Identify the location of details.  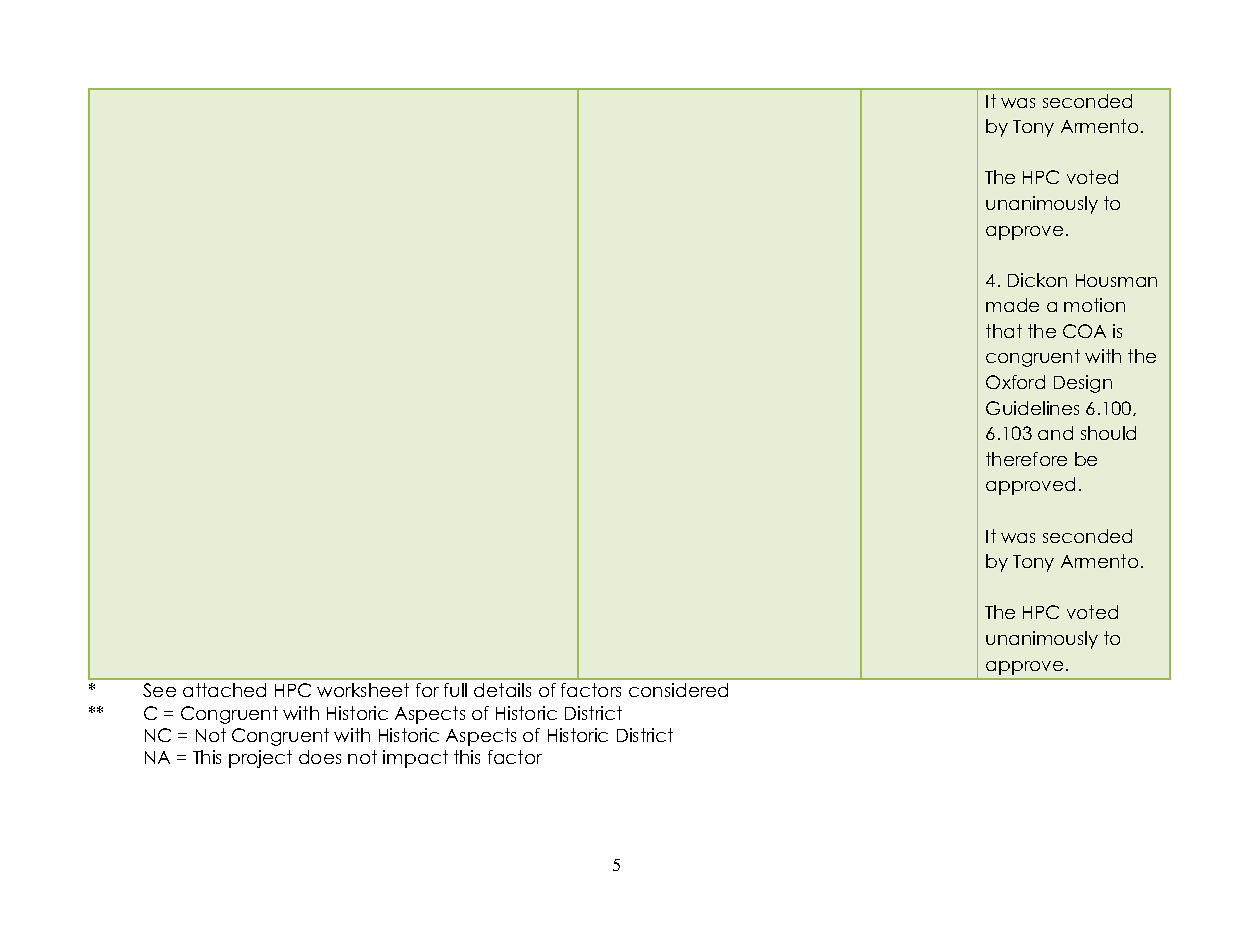
(502, 690).
